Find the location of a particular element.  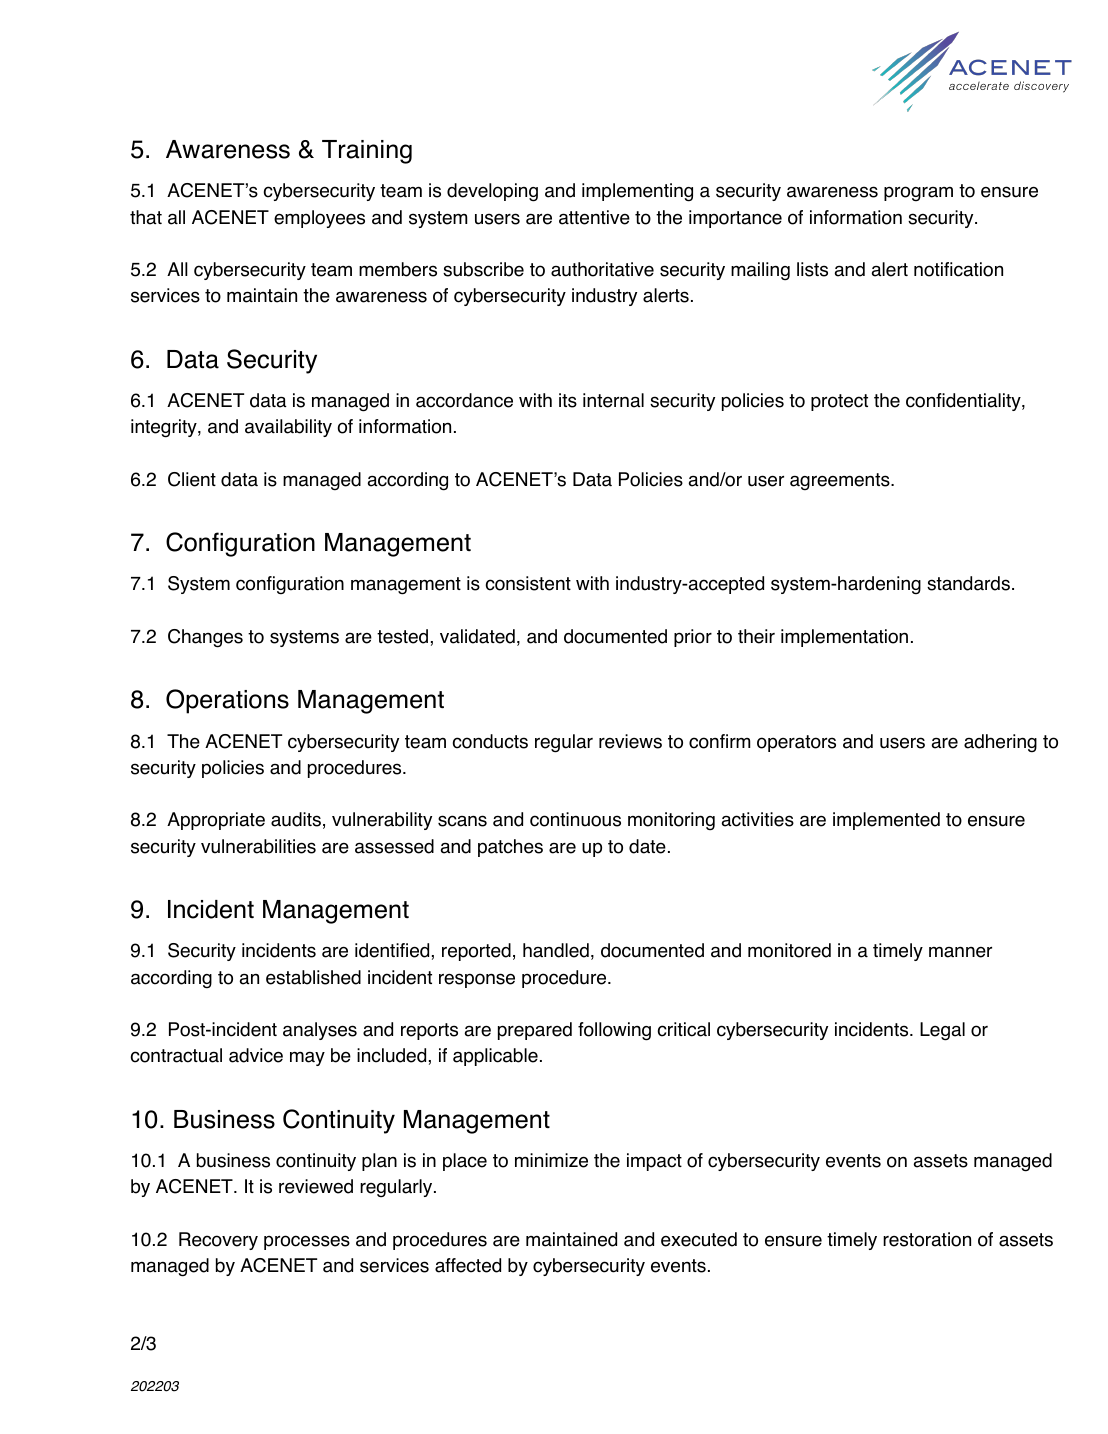

attentive is located at coordinates (594, 217).
